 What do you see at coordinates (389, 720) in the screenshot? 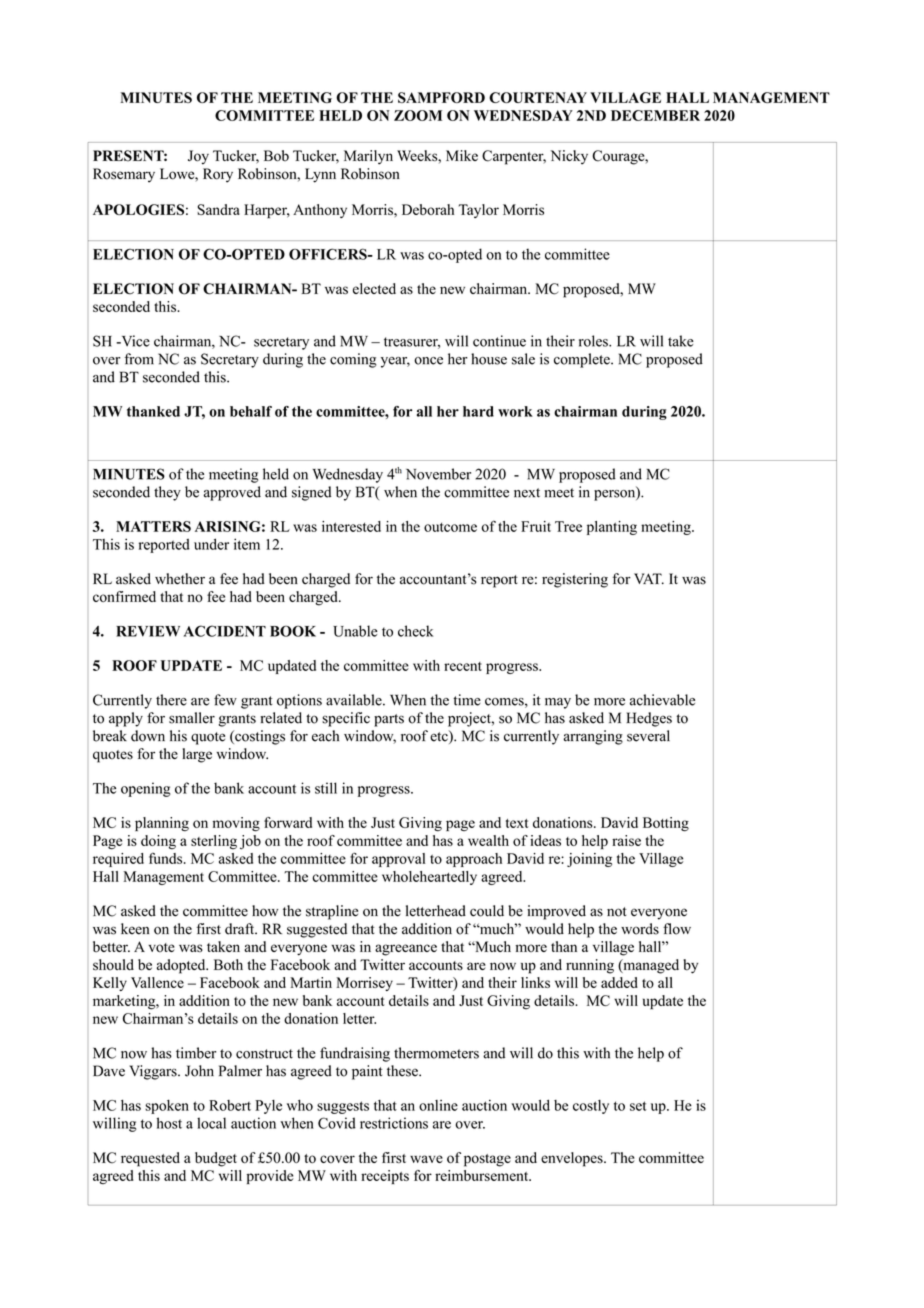
I see `parts` at bounding box center [389, 720].
